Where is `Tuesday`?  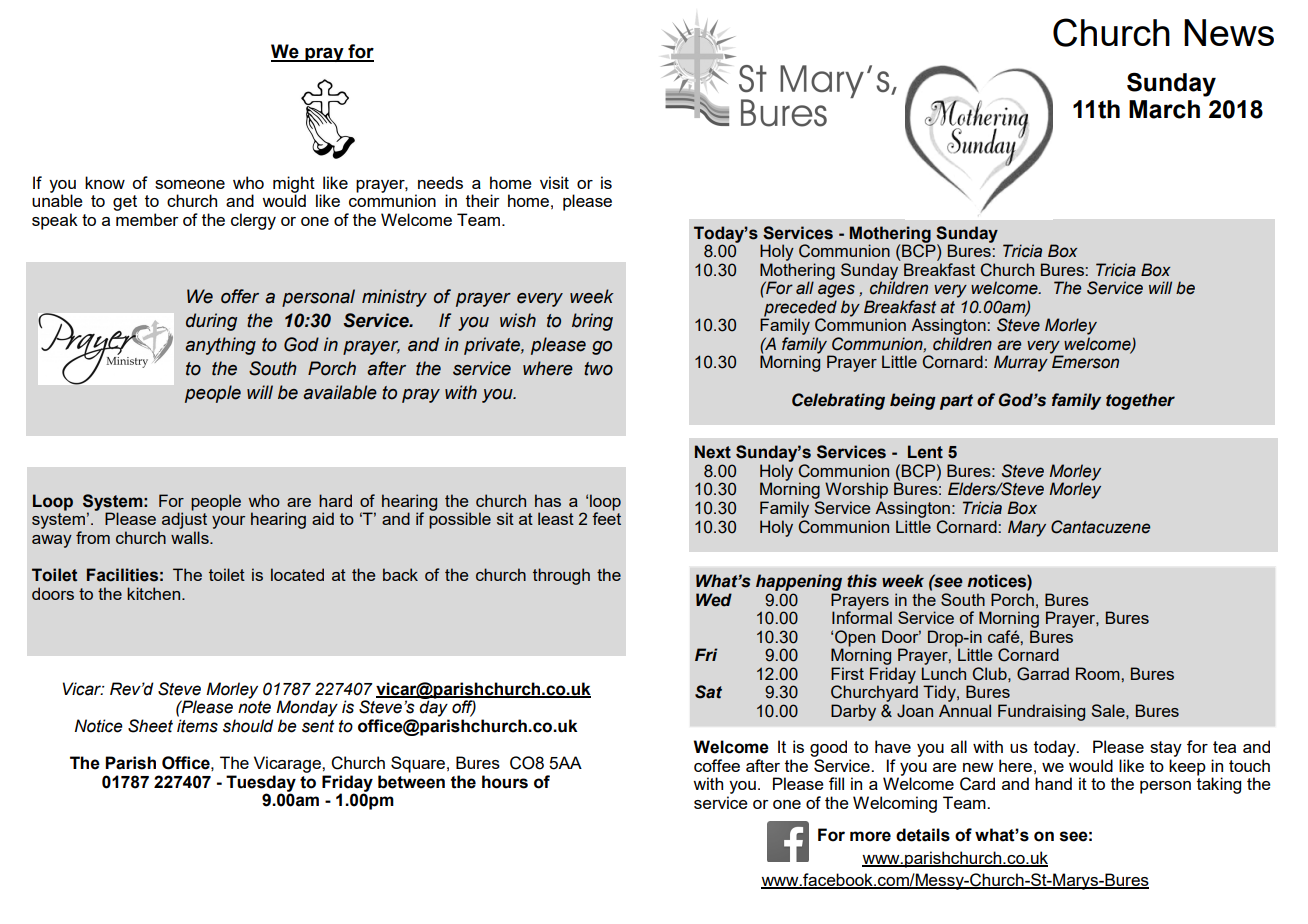
Tuesday is located at coordinates (261, 784).
